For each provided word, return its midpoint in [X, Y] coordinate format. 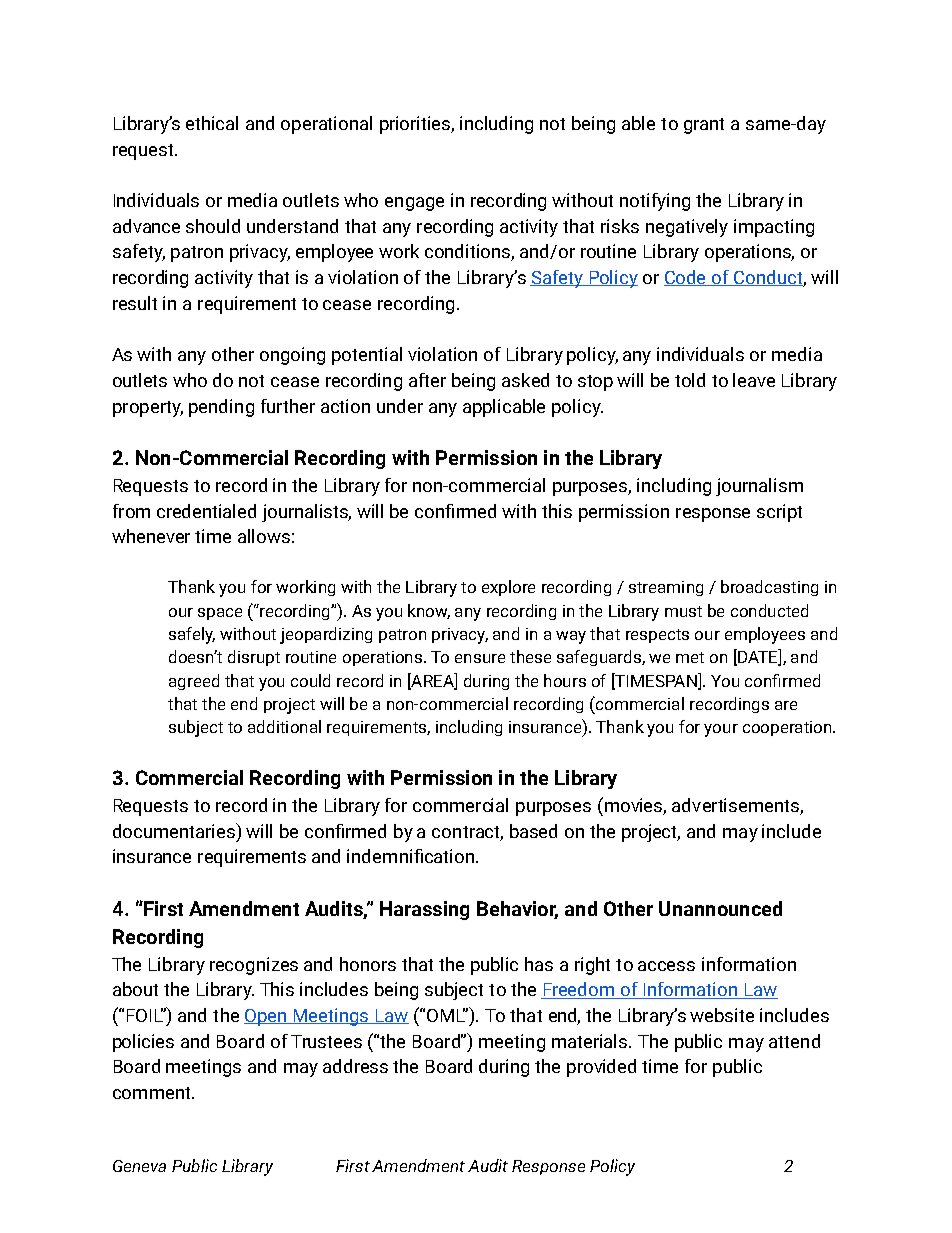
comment [153, 1093]
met [690, 657]
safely [192, 635]
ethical [212, 123]
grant [704, 126]
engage [414, 204]
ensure [480, 658]
